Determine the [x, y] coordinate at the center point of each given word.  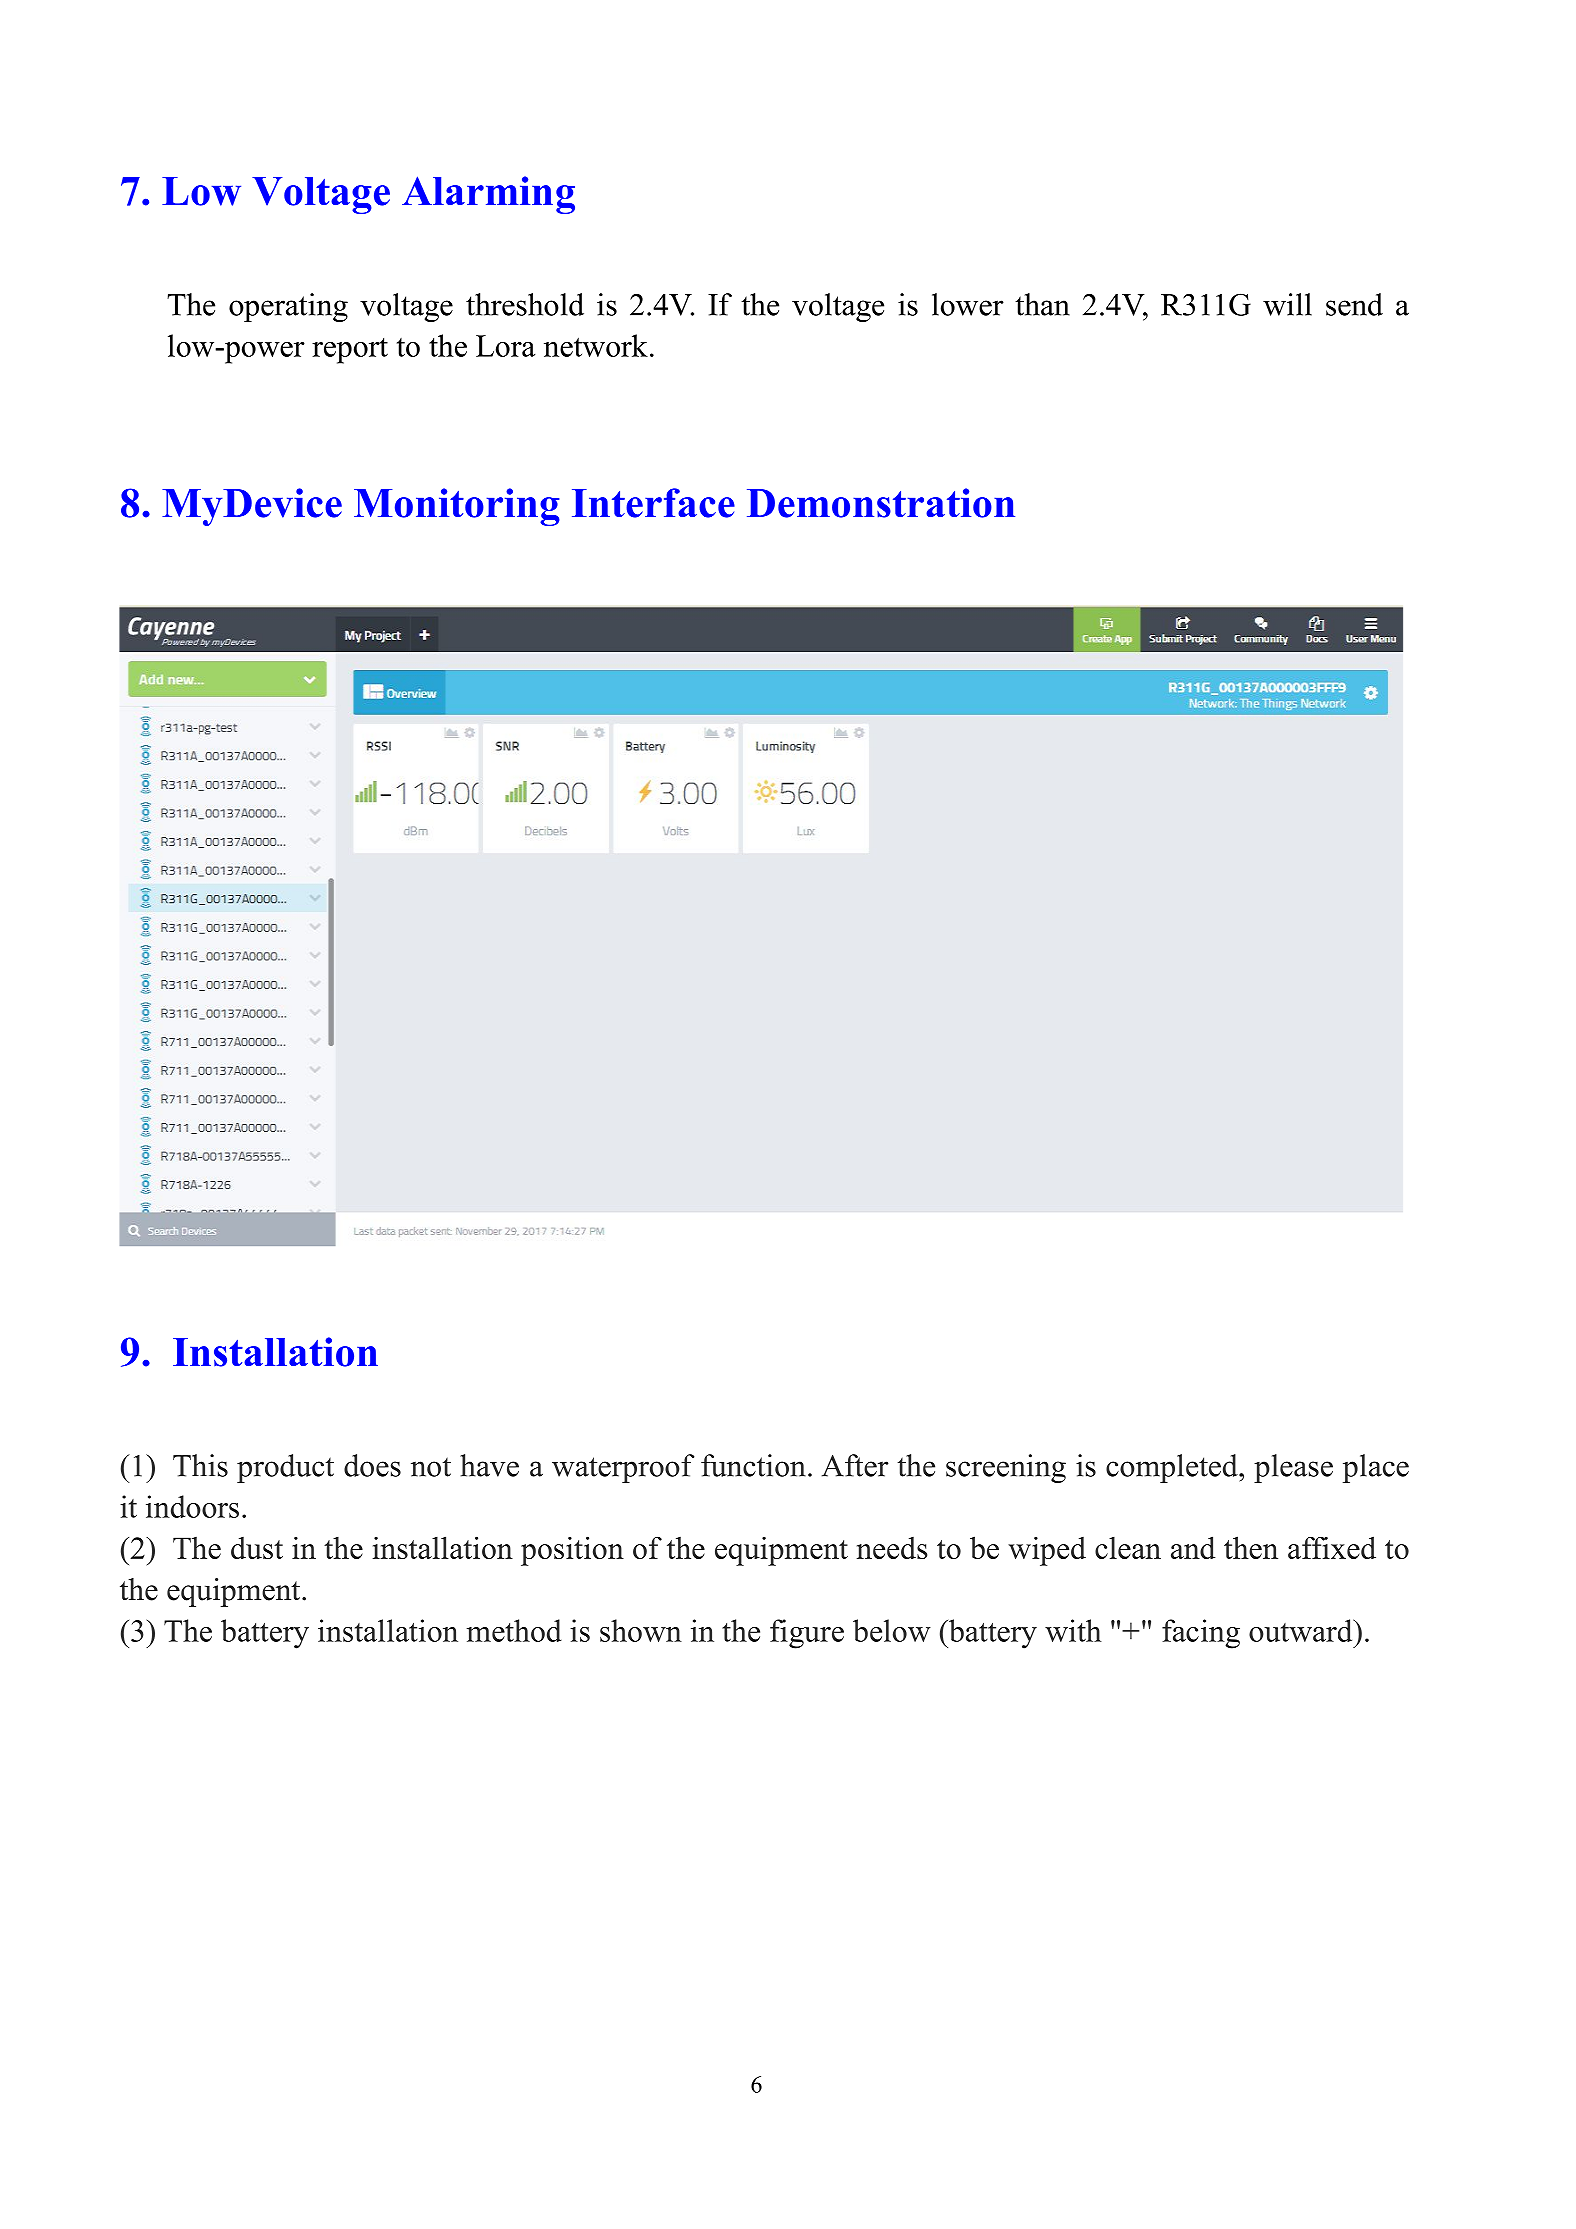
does [372, 1465]
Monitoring [457, 507]
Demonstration [881, 503]
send [1354, 304]
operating [288, 307]
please [1293, 1468]
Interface [653, 503]
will [1287, 304]
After [855, 1465]
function [753, 1465]
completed [1173, 1468]
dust [257, 1548]
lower [968, 304]
